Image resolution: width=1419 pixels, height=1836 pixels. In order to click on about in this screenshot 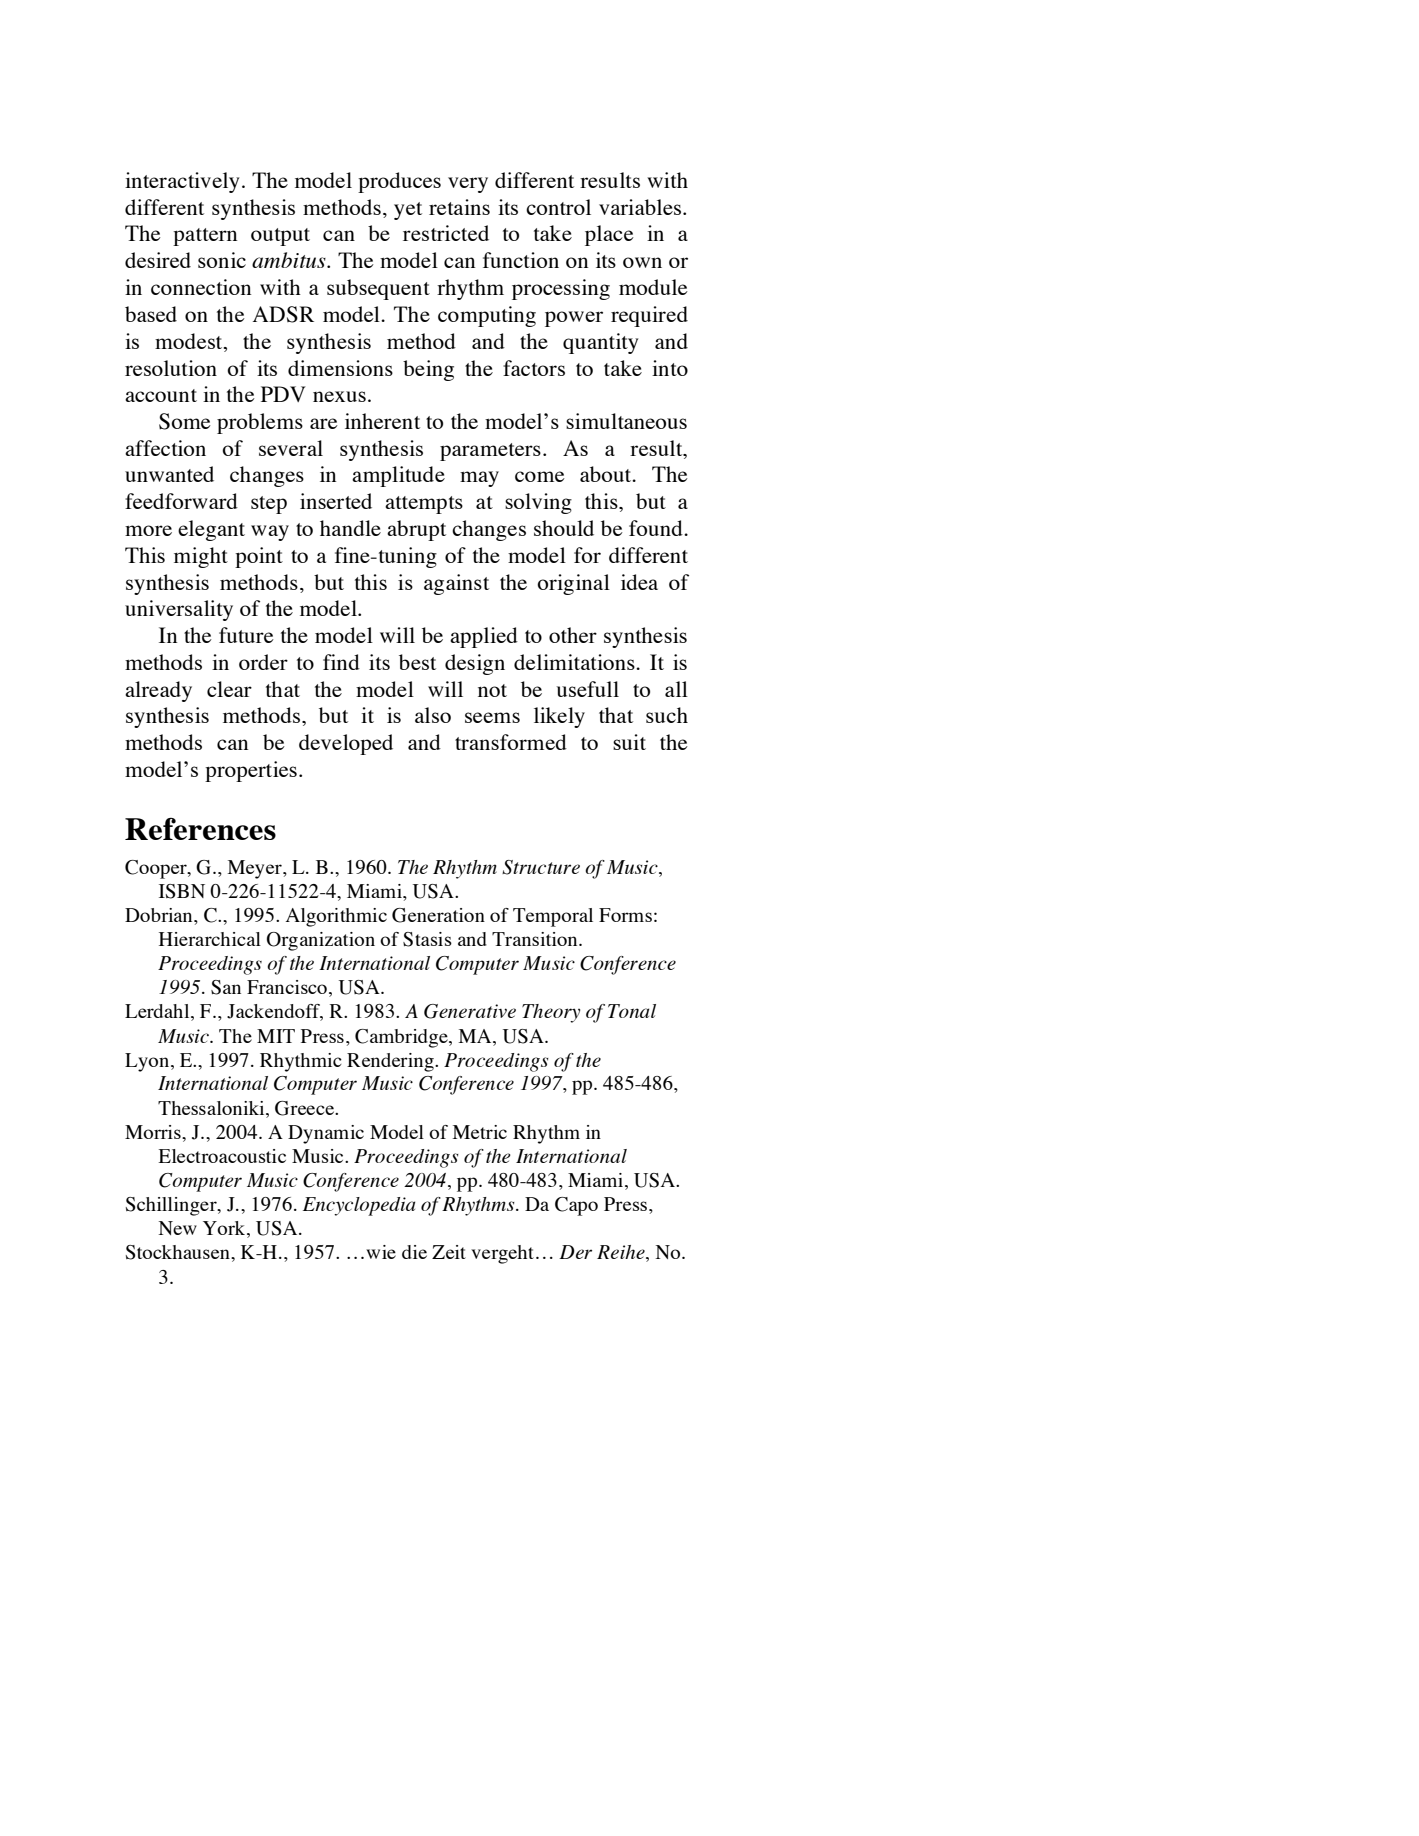, I will do `click(607, 474)`.
